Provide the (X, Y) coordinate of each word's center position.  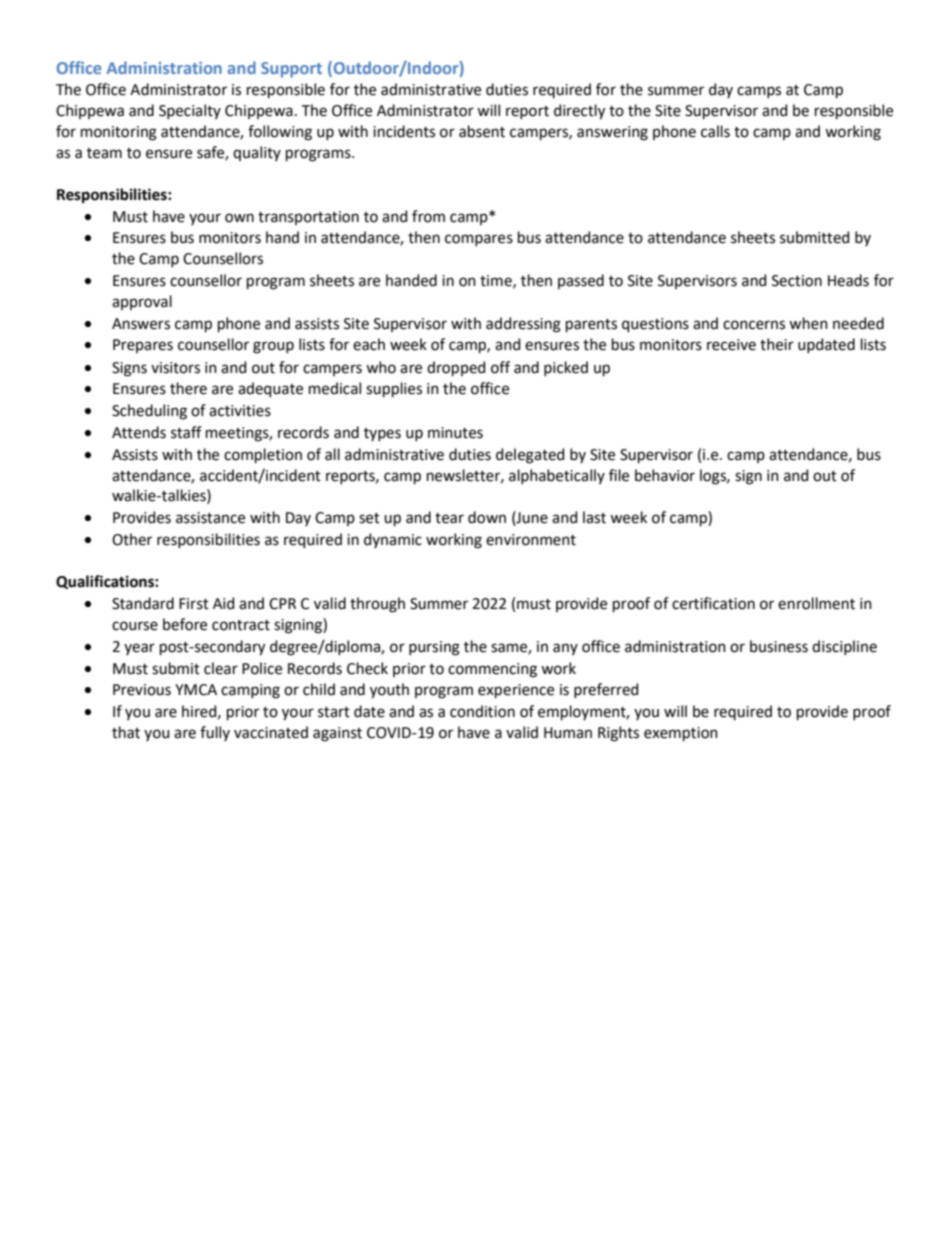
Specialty (190, 111)
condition (482, 711)
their (777, 344)
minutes (455, 433)
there (188, 388)
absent (482, 131)
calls (715, 131)
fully (215, 733)
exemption (681, 734)
